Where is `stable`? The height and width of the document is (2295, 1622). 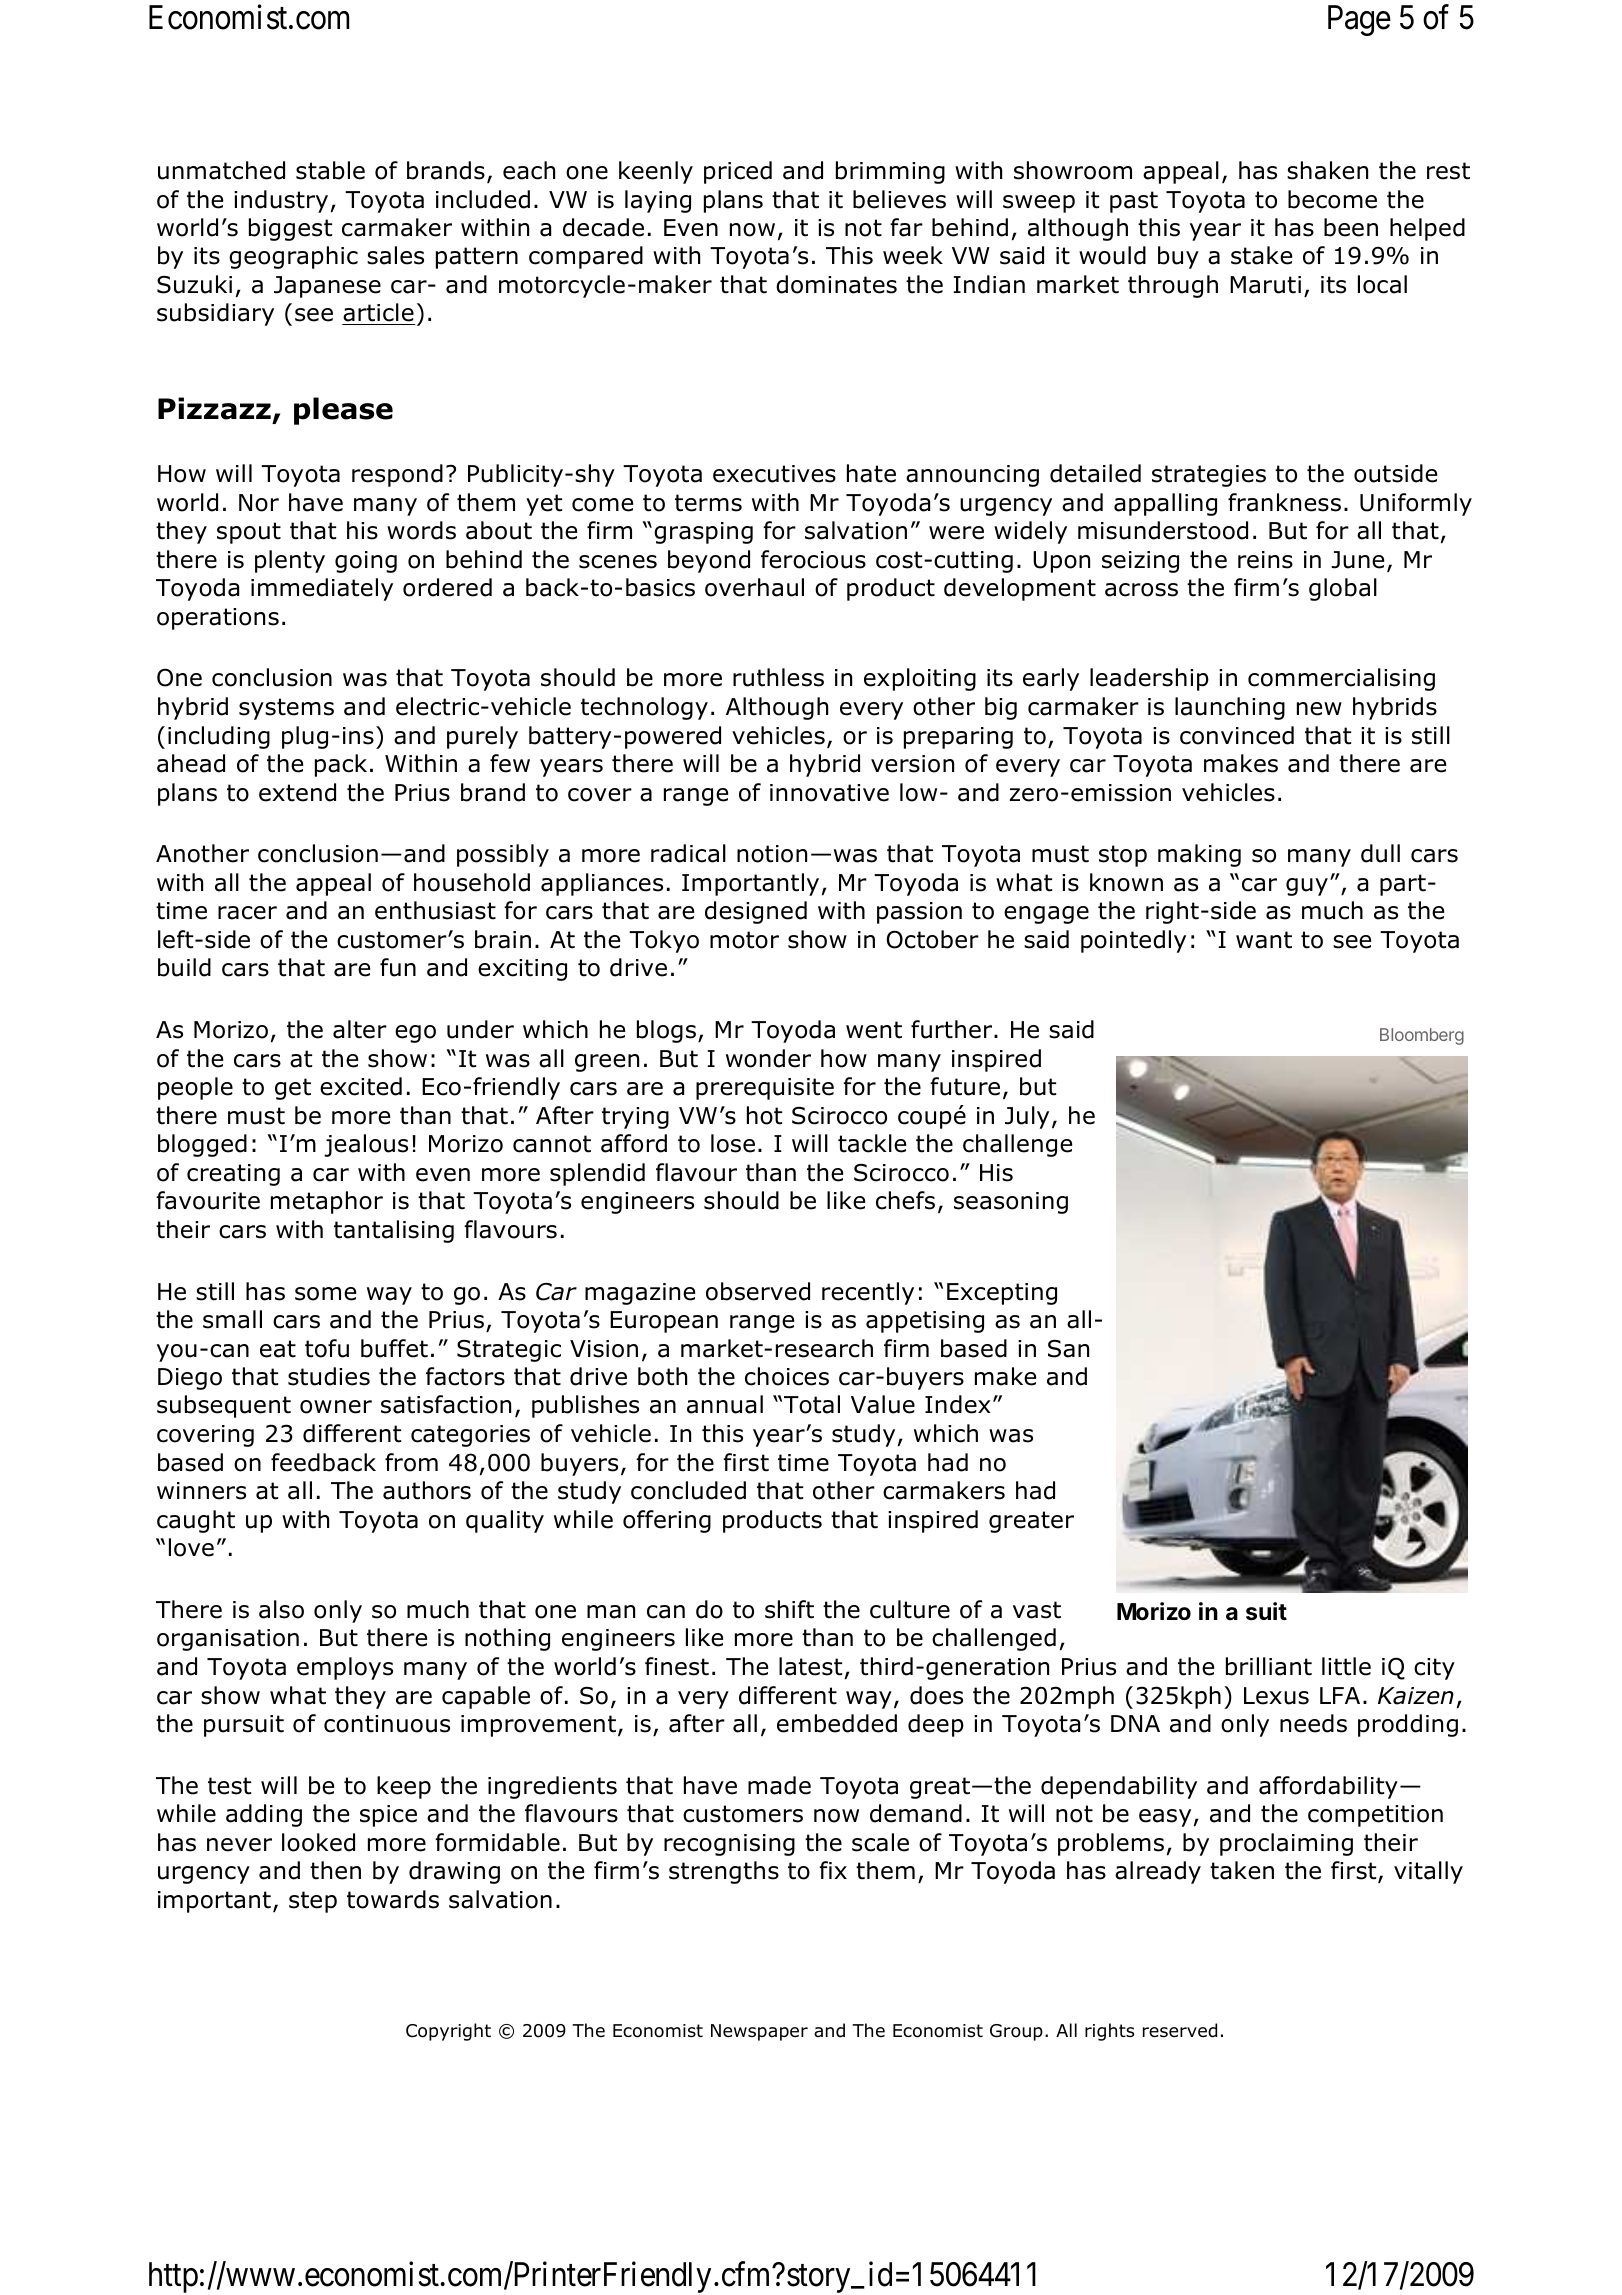 stable is located at coordinates (330, 170).
